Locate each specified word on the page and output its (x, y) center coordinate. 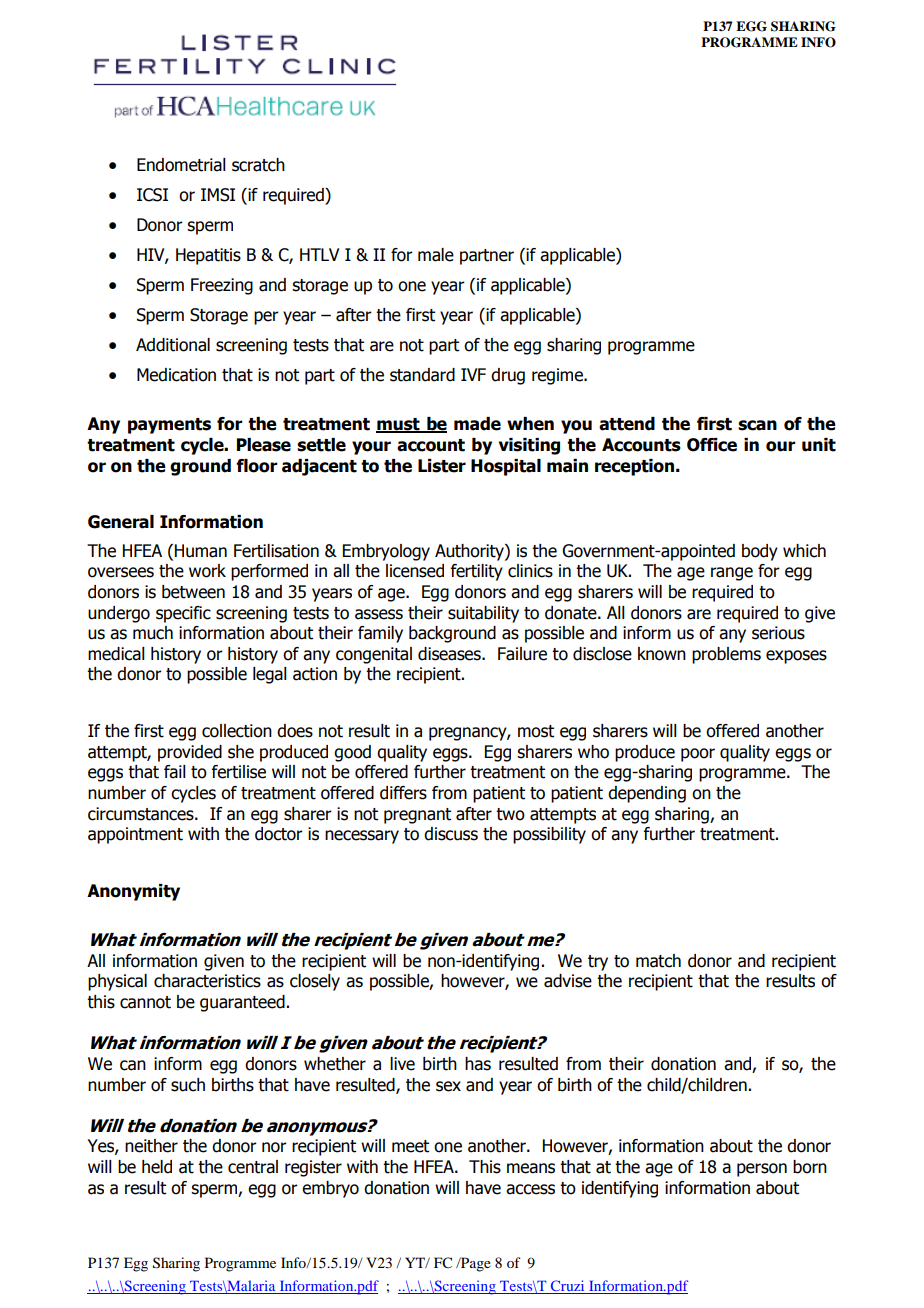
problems (726, 655)
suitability (483, 614)
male (436, 255)
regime (558, 376)
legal (270, 675)
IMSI (218, 195)
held (157, 1167)
